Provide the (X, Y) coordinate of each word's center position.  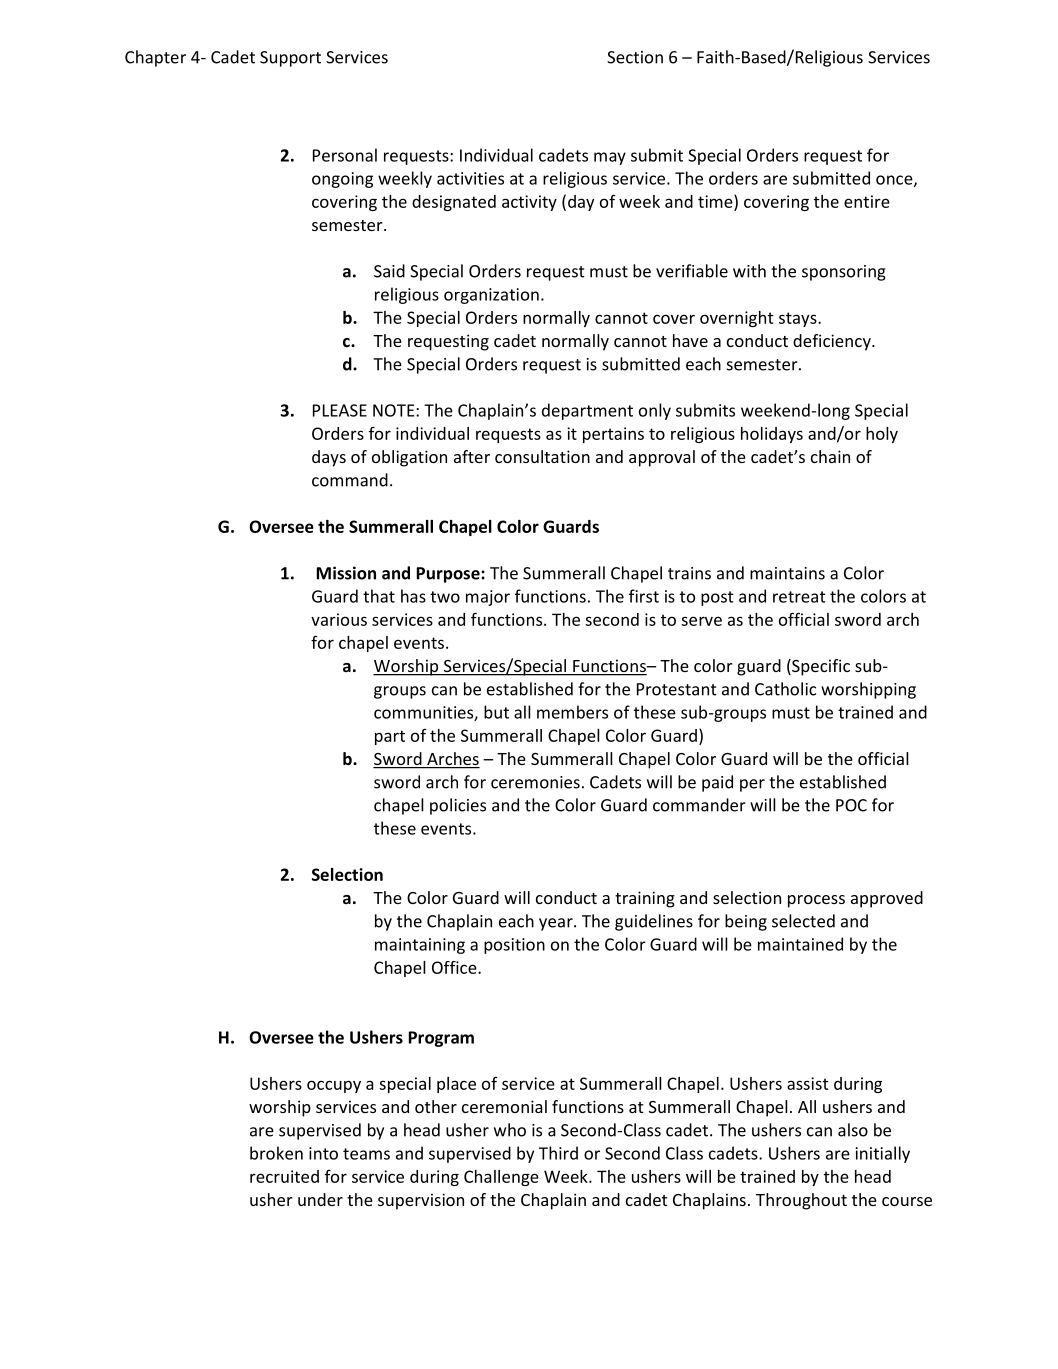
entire (867, 201)
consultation (542, 456)
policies (458, 806)
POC (851, 805)
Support (290, 59)
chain (830, 456)
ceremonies (535, 782)
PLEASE (340, 410)
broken (276, 1153)
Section (635, 57)
